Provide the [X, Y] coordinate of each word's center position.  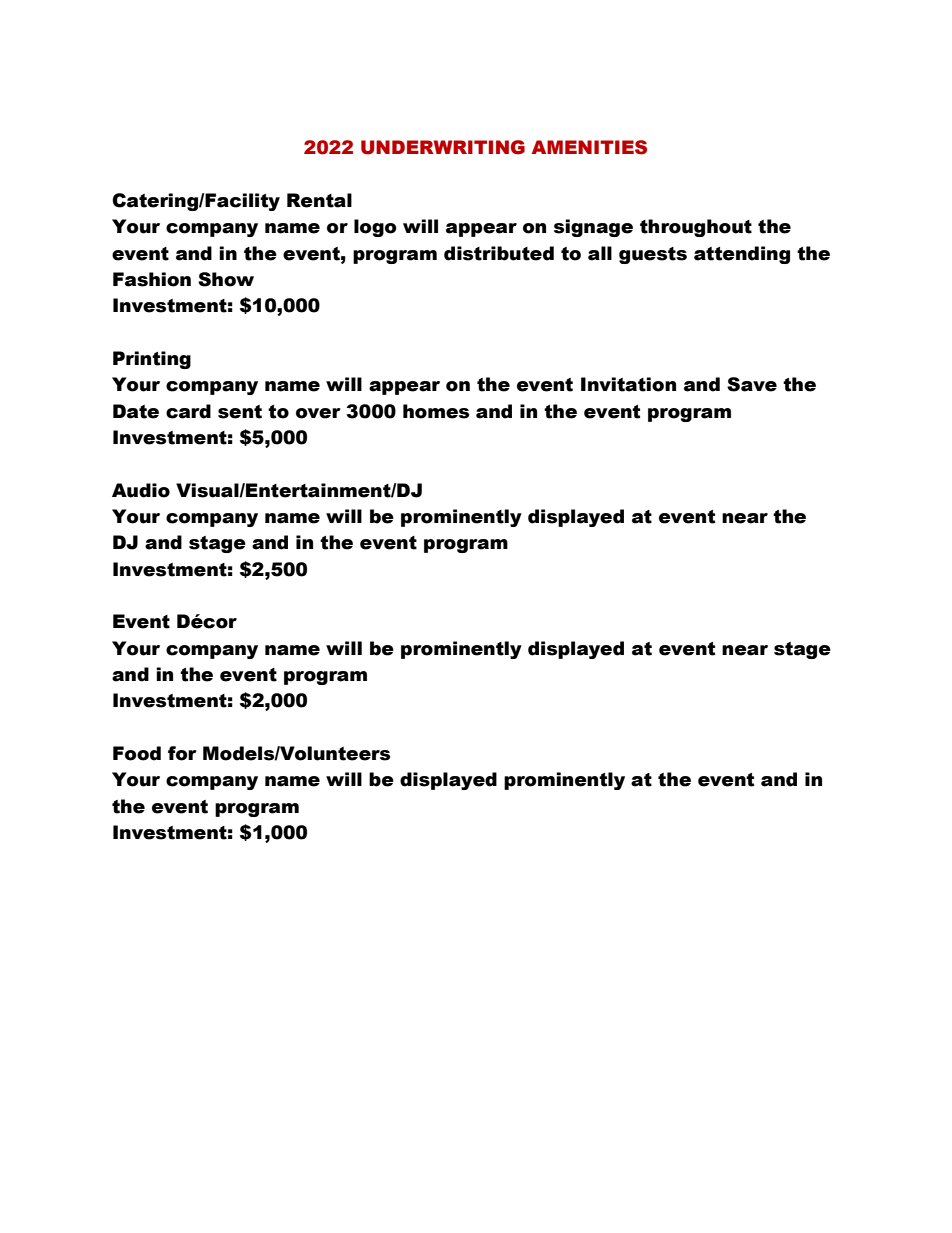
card [188, 411]
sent [240, 412]
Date [136, 411]
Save [752, 384]
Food [137, 753]
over [318, 413]
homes [436, 411]
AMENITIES [589, 147]
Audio [141, 490]
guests [653, 255]
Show [226, 279]
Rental [319, 200]
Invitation [628, 384]
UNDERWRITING [443, 147]
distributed [499, 253]
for [182, 753]
